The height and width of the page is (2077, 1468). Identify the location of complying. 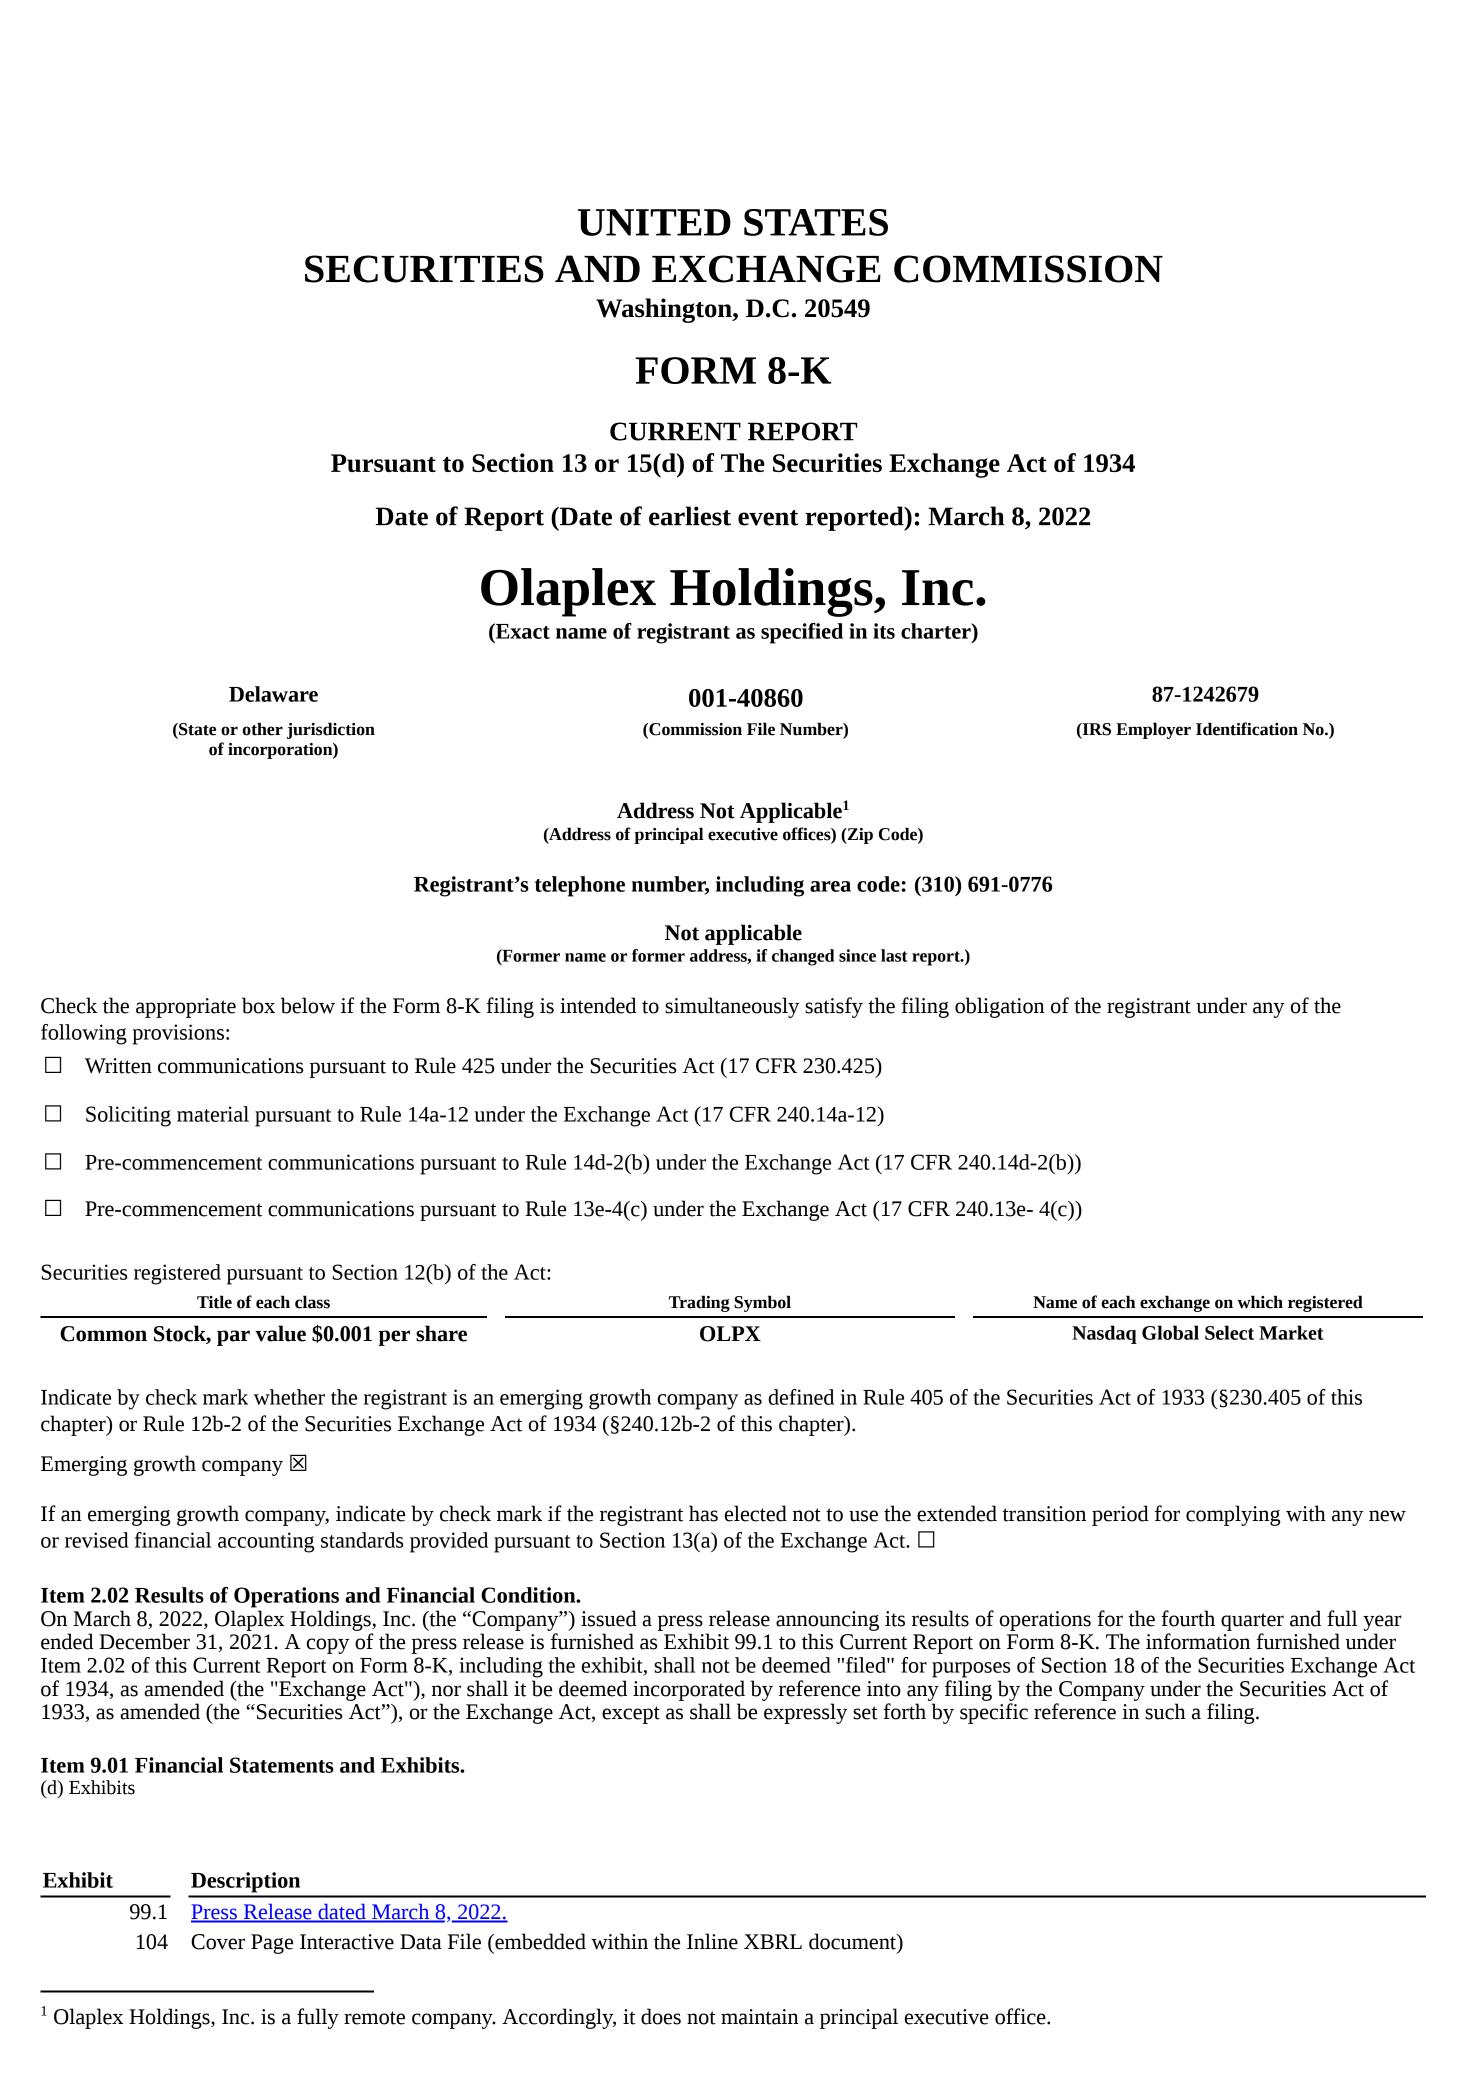
(1233, 1515).
